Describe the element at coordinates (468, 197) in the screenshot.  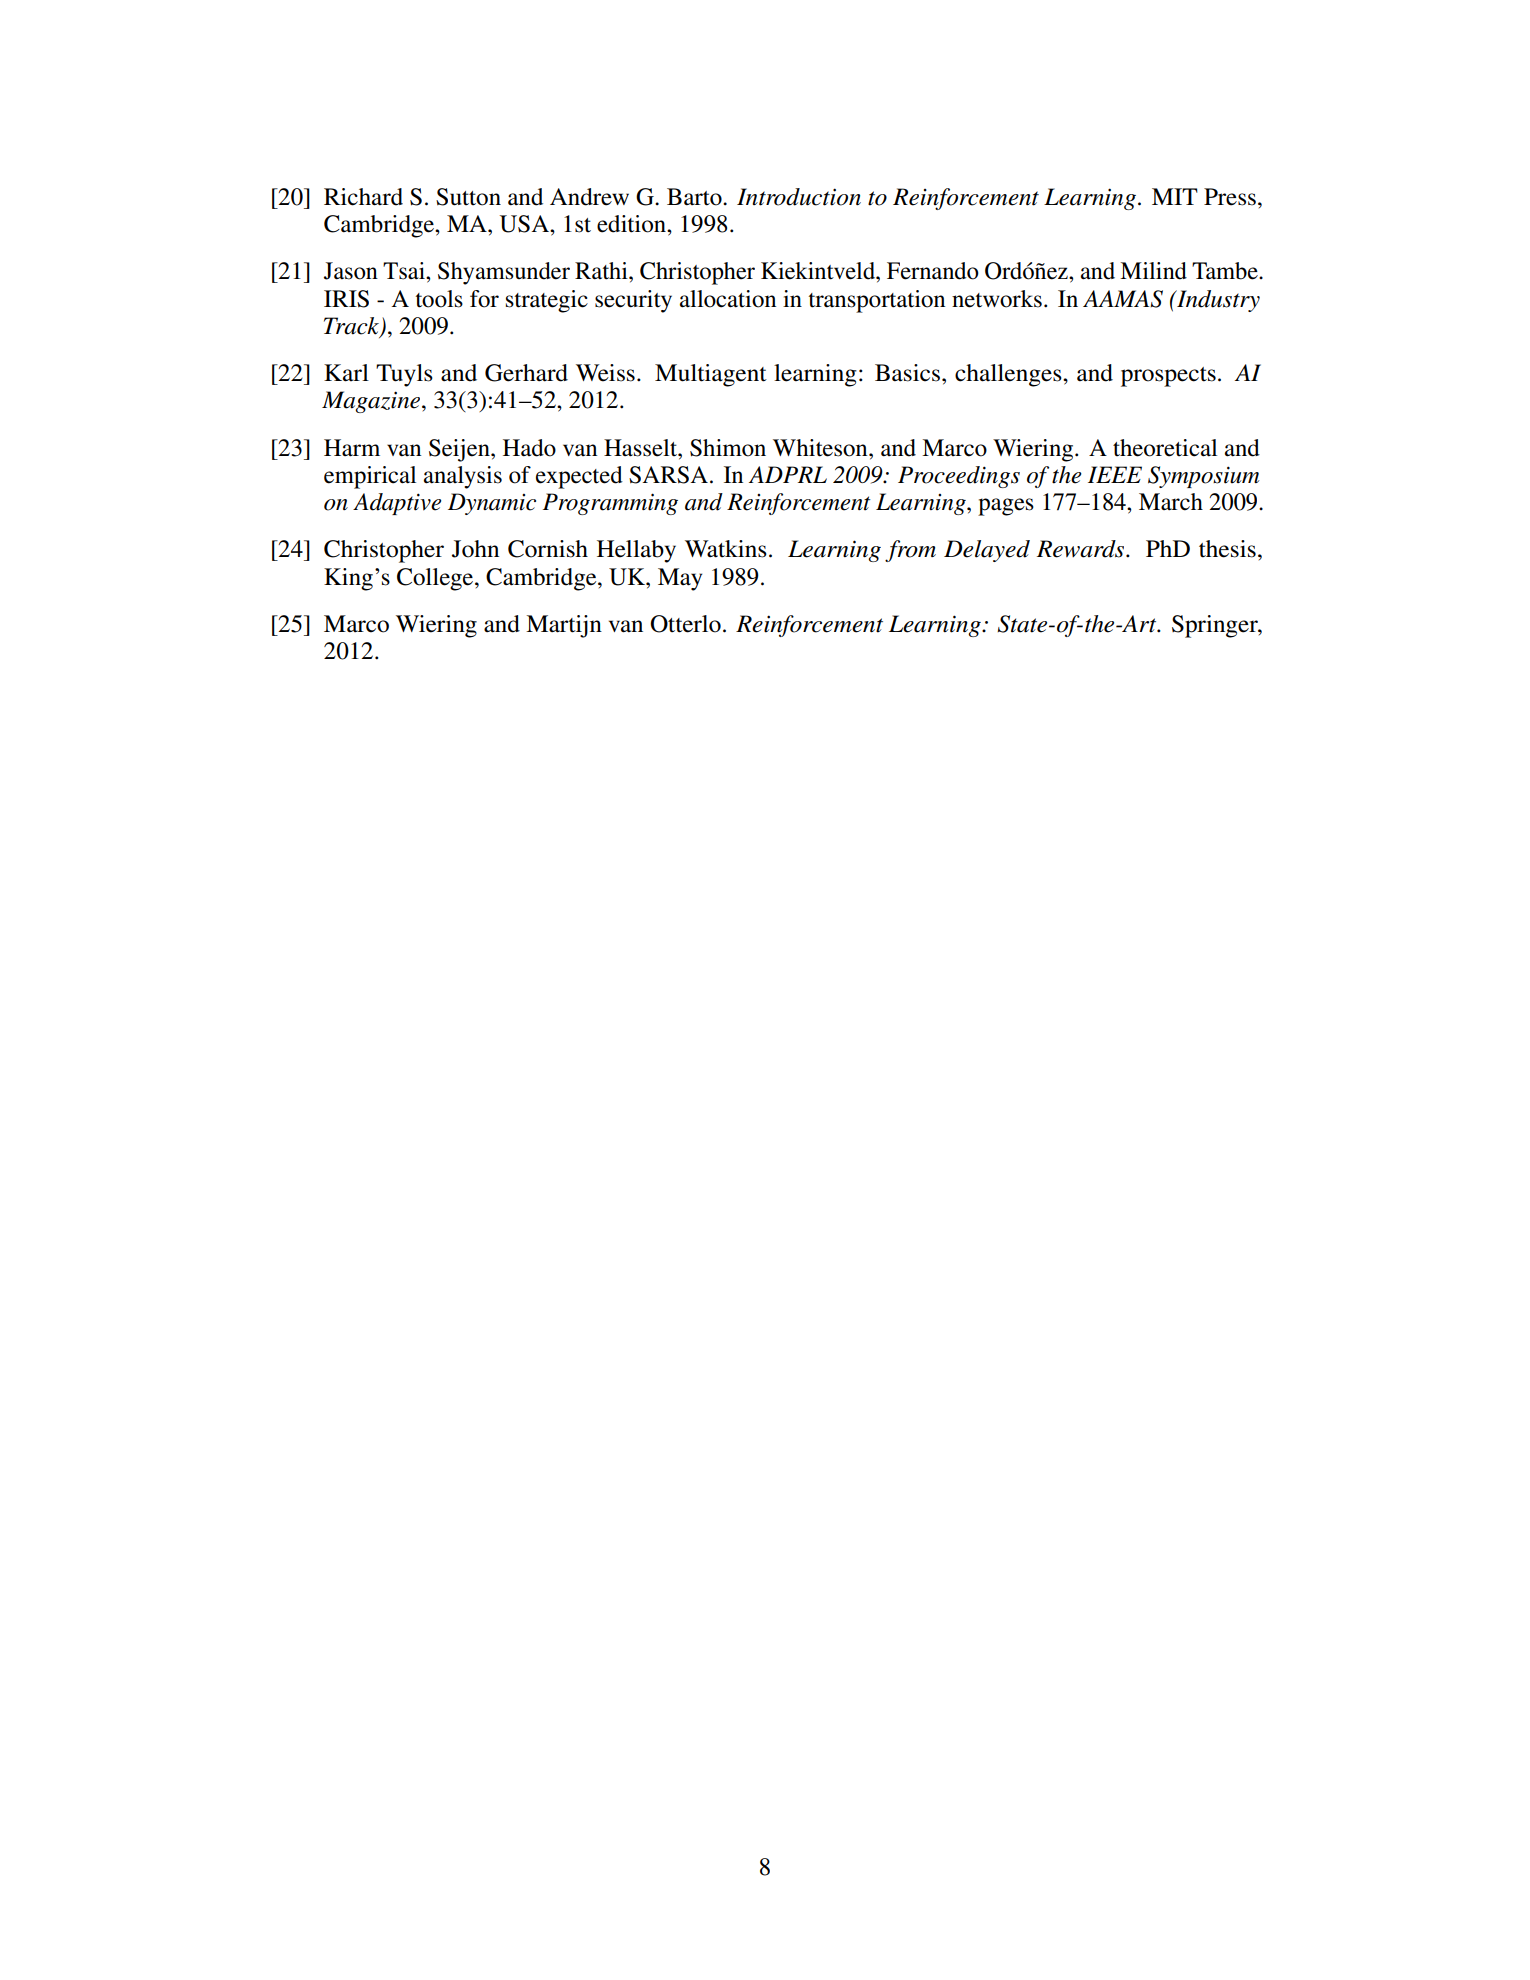
I see `Sutton` at that location.
